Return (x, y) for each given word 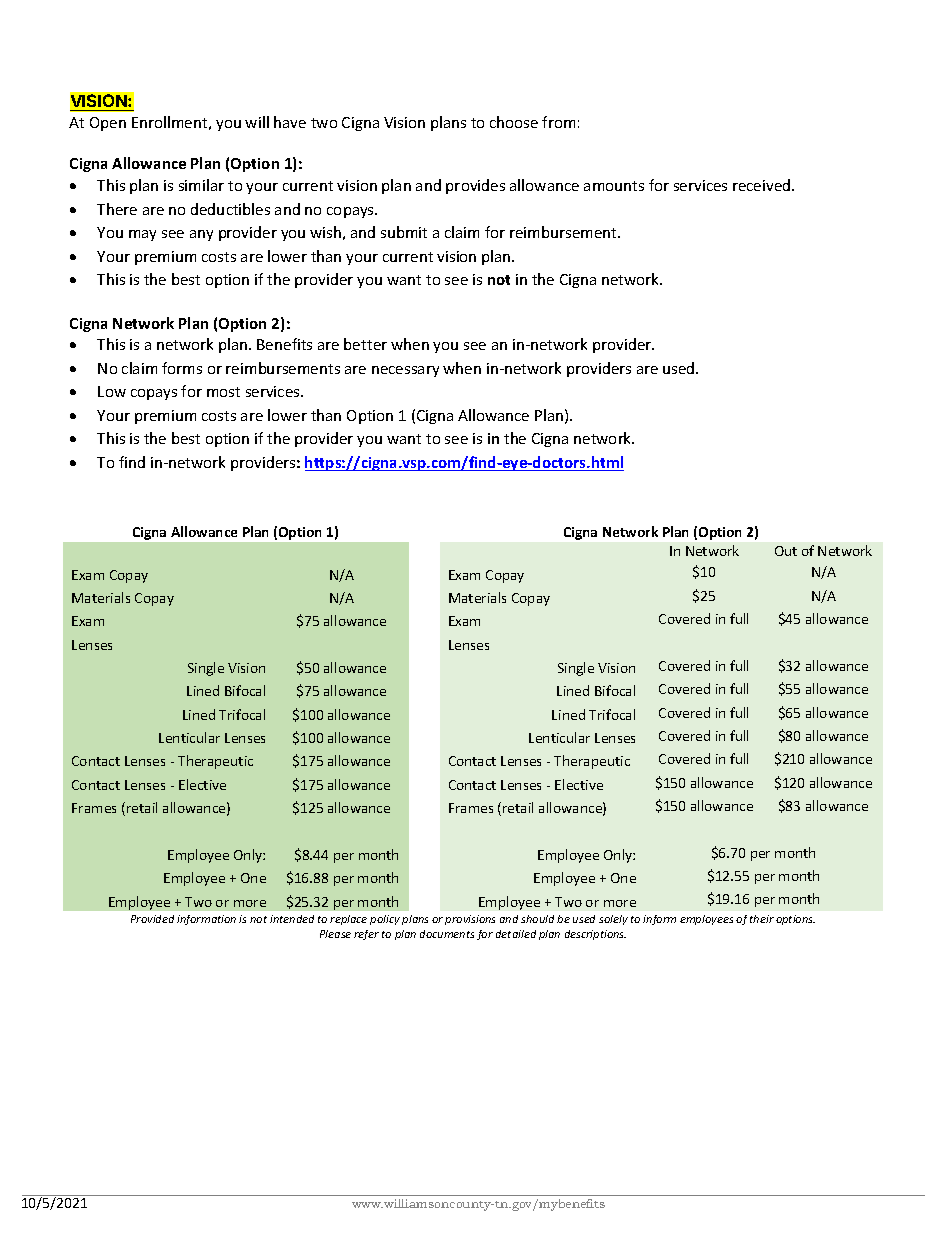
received (763, 185)
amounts (614, 186)
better (365, 344)
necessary (405, 371)
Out (786, 551)
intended (292, 919)
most (223, 392)
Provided (152, 919)
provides (475, 186)
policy (385, 920)
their (762, 919)
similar (201, 185)
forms (182, 368)
